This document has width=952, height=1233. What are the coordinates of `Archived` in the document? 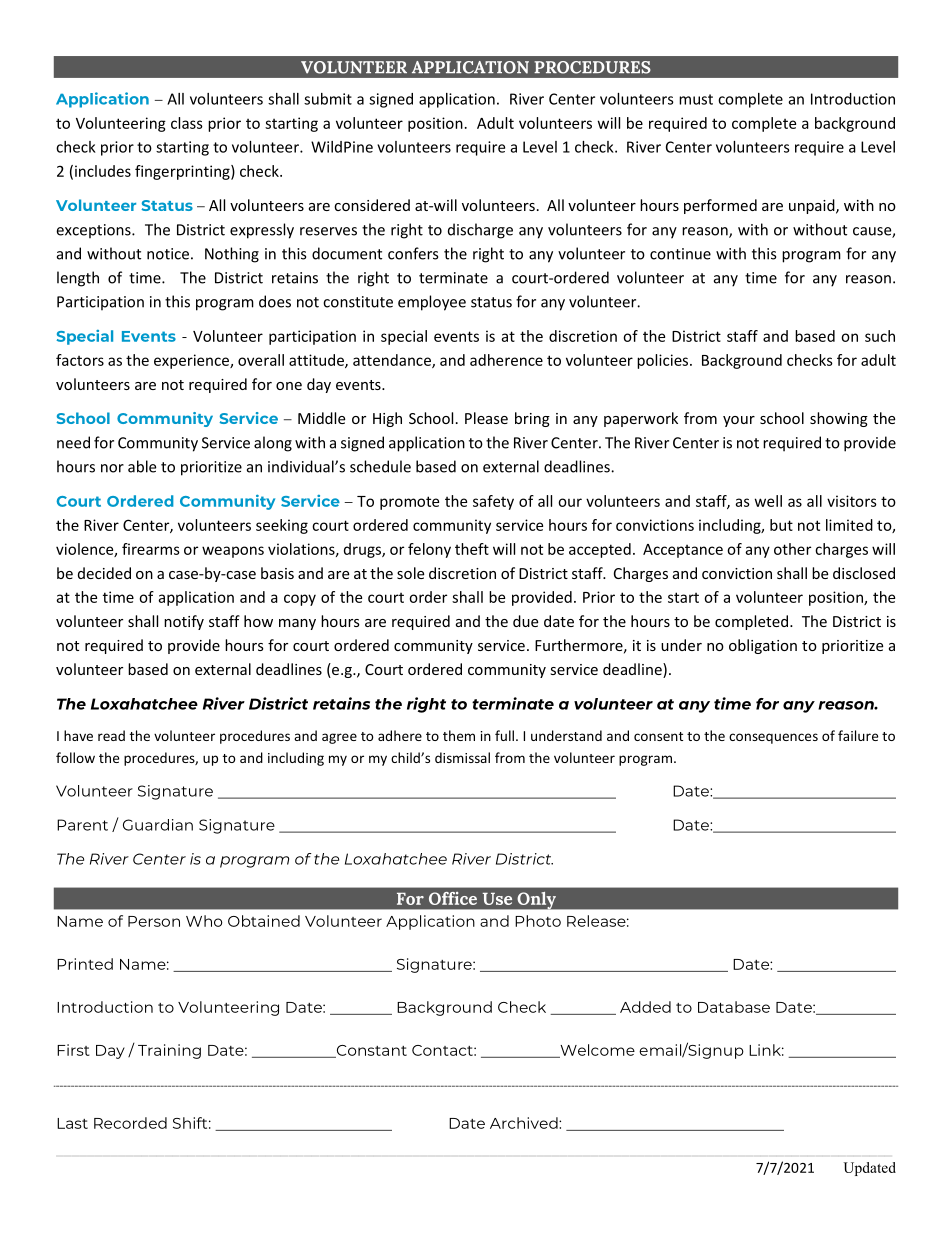 It's located at (525, 1123).
